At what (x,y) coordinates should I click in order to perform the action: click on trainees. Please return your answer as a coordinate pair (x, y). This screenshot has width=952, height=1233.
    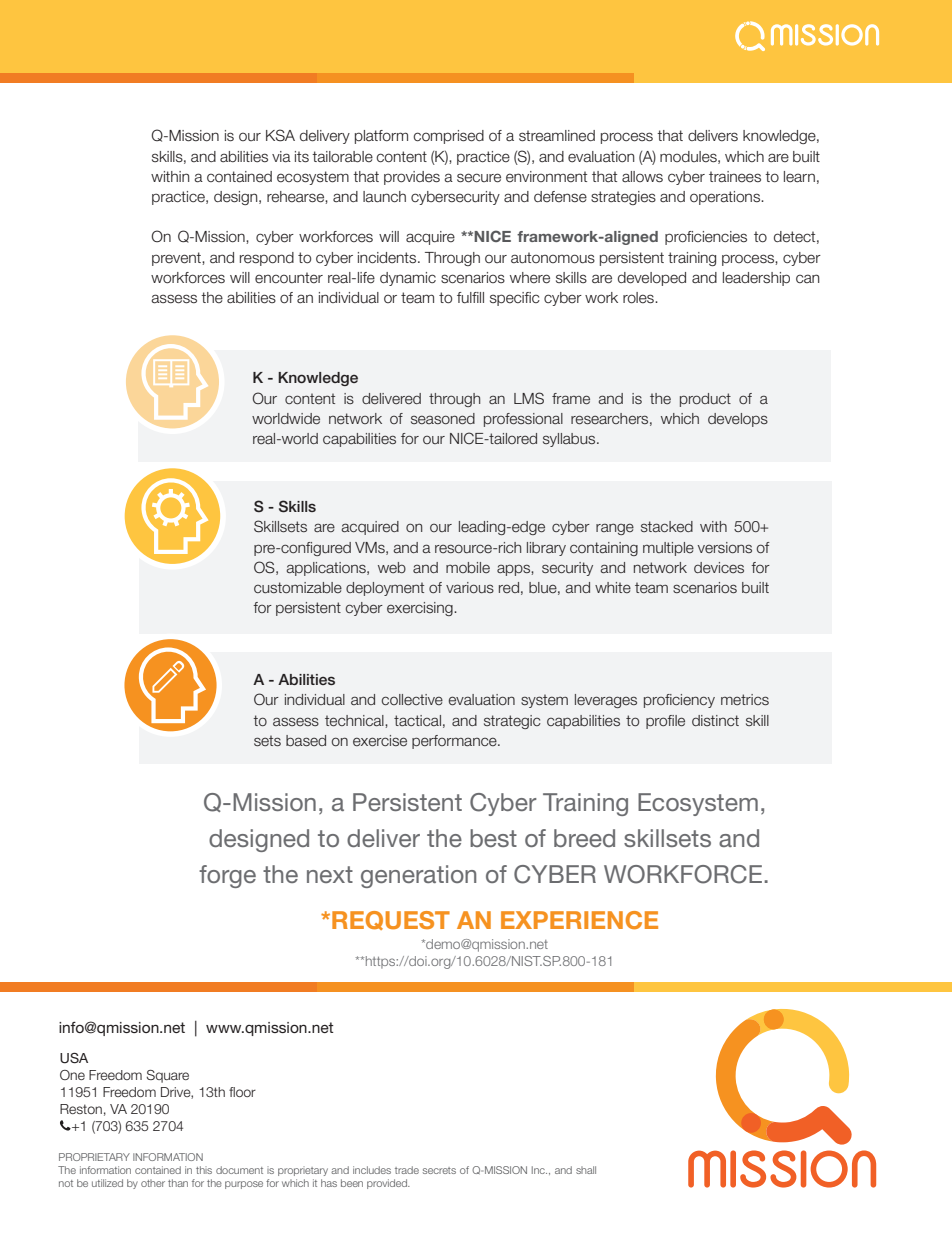
    Looking at the image, I should click on (735, 177).
